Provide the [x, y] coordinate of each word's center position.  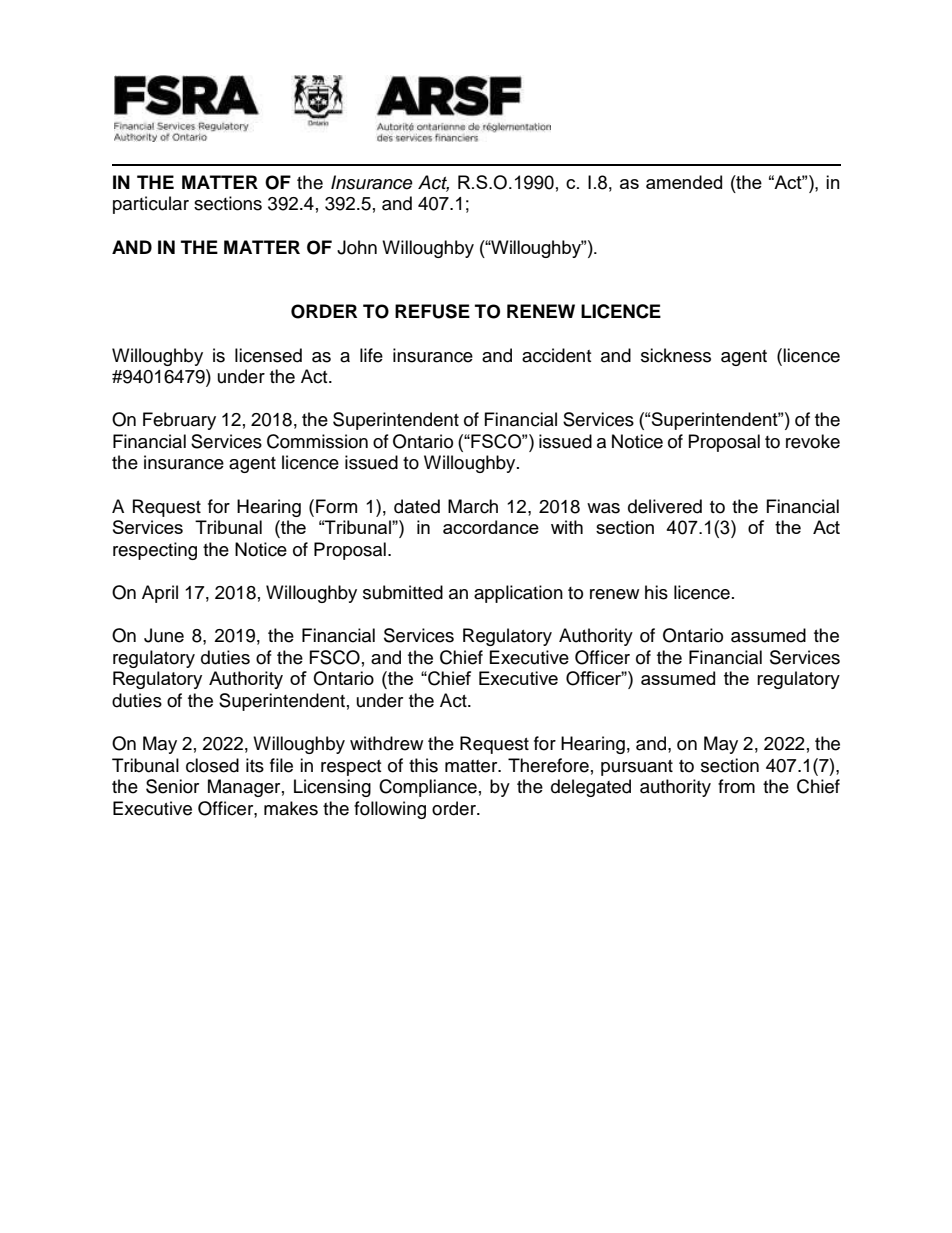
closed [212, 765]
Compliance [428, 788]
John [357, 247]
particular [151, 205]
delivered [665, 506]
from [736, 786]
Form [336, 506]
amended [684, 182]
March [473, 506]
